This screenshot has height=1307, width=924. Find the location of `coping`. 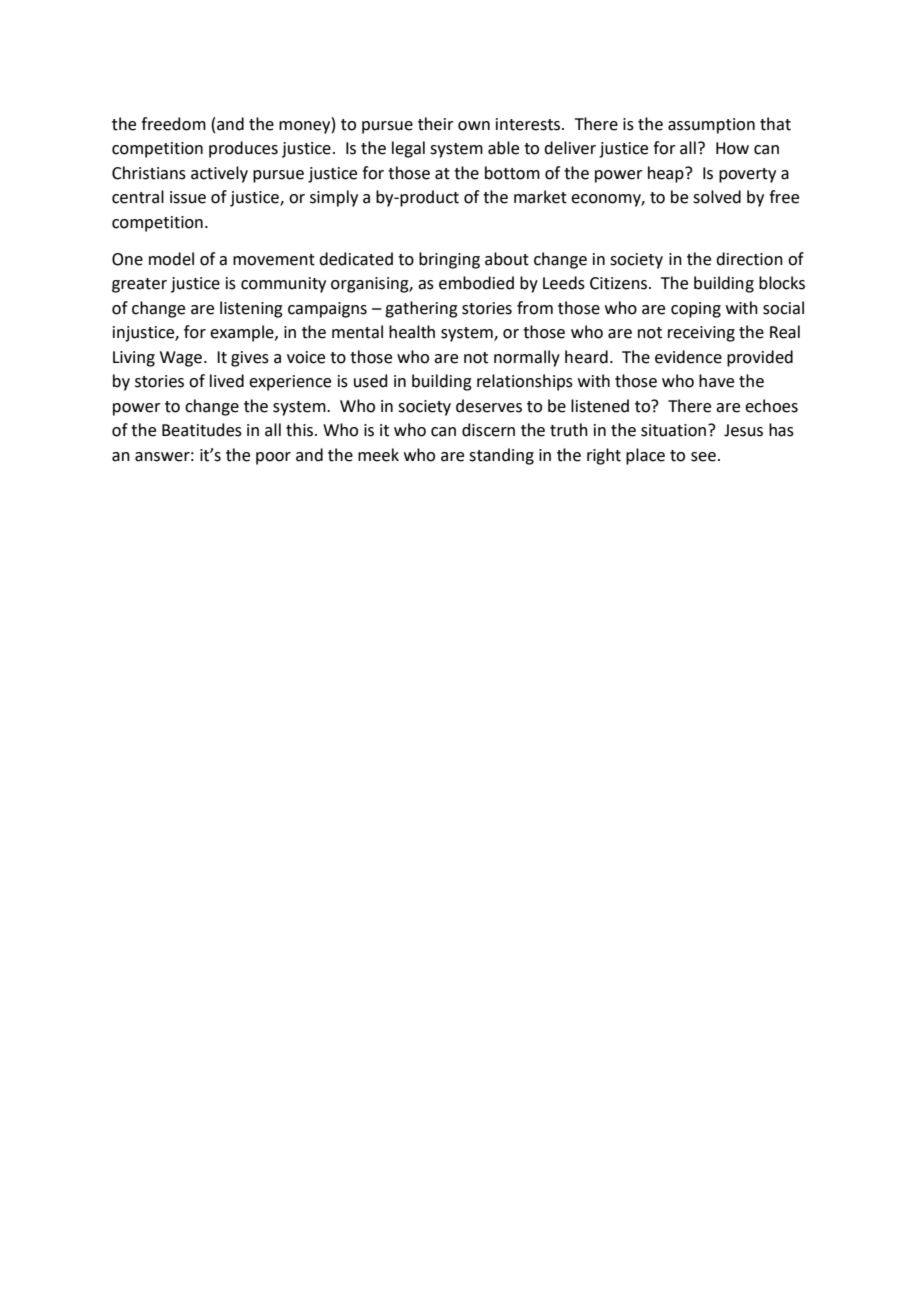

coping is located at coordinates (696, 310).
